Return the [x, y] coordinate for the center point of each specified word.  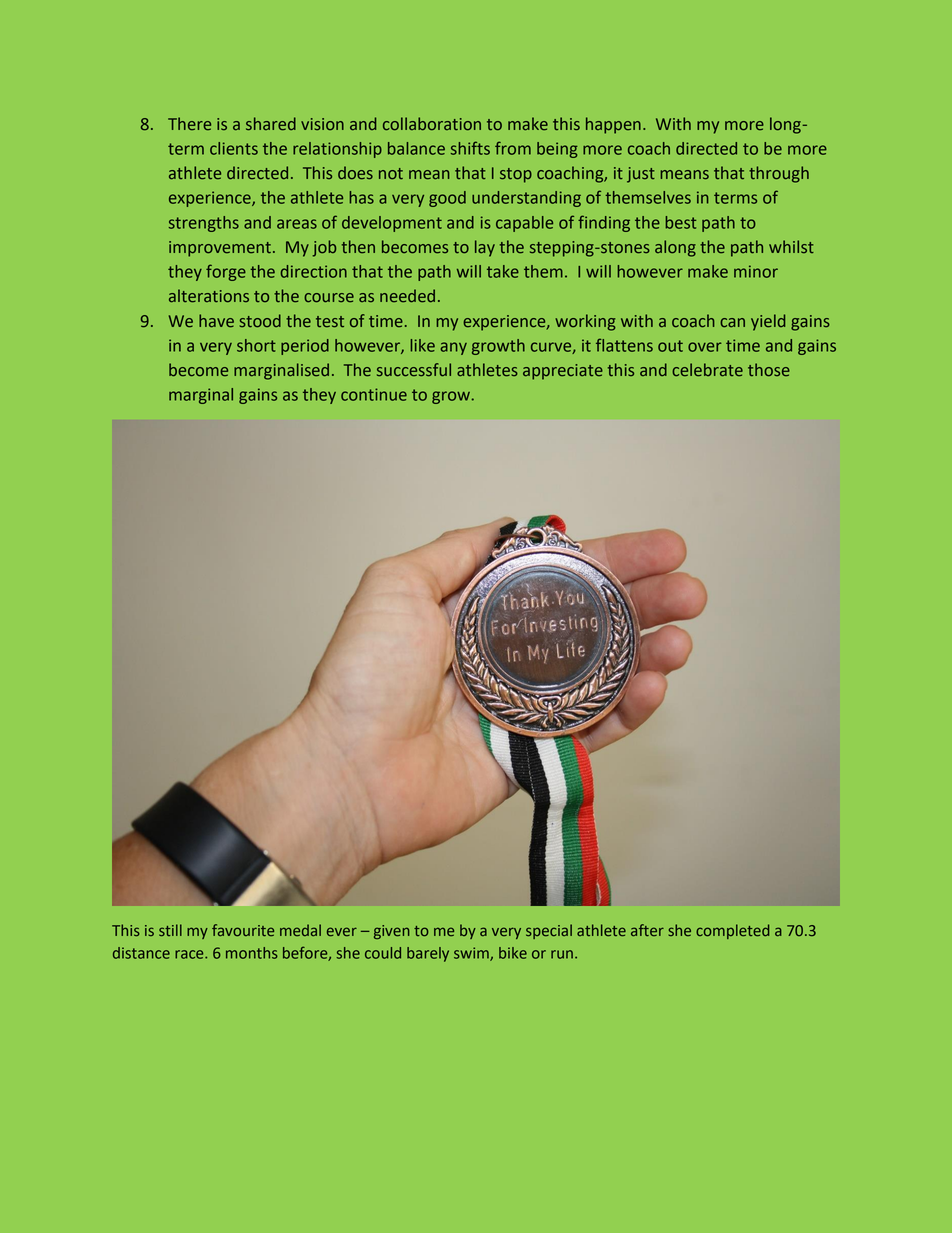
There [189, 123]
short [256, 345]
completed [732, 931]
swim [472, 954]
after [647, 930]
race [190, 954]
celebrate [707, 370]
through [779, 174]
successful [414, 370]
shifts [470, 148]
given [392, 932]
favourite [243, 930]
